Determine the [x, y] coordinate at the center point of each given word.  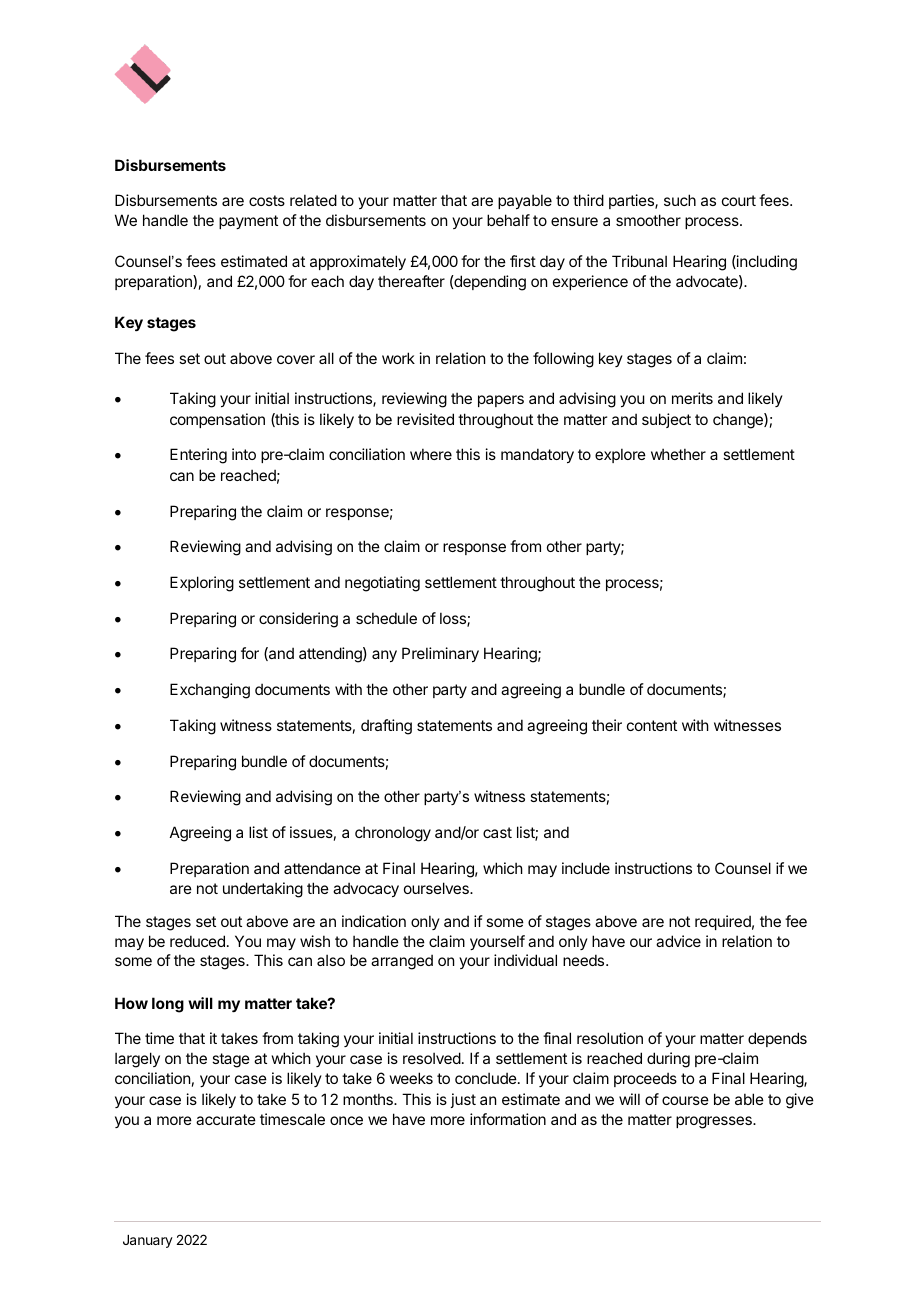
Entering [198, 456]
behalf [508, 220]
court [739, 200]
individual [525, 960]
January [148, 1241]
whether [678, 454]
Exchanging [210, 691]
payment [248, 222]
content [652, 725]
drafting [386, 727]
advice [678, 941]
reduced [197, 941]
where [431, 454]
